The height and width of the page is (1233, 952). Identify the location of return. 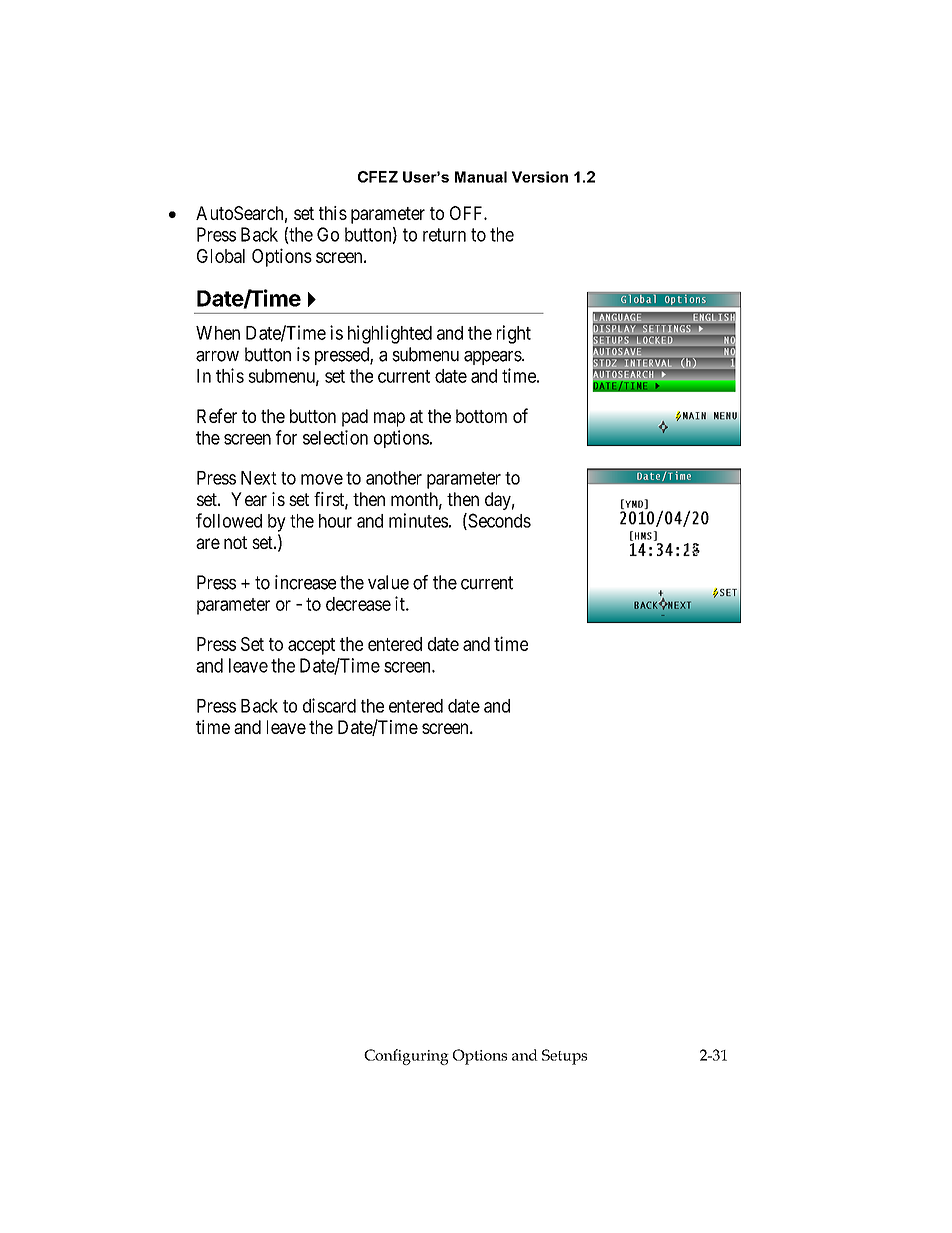
(444, 235).
